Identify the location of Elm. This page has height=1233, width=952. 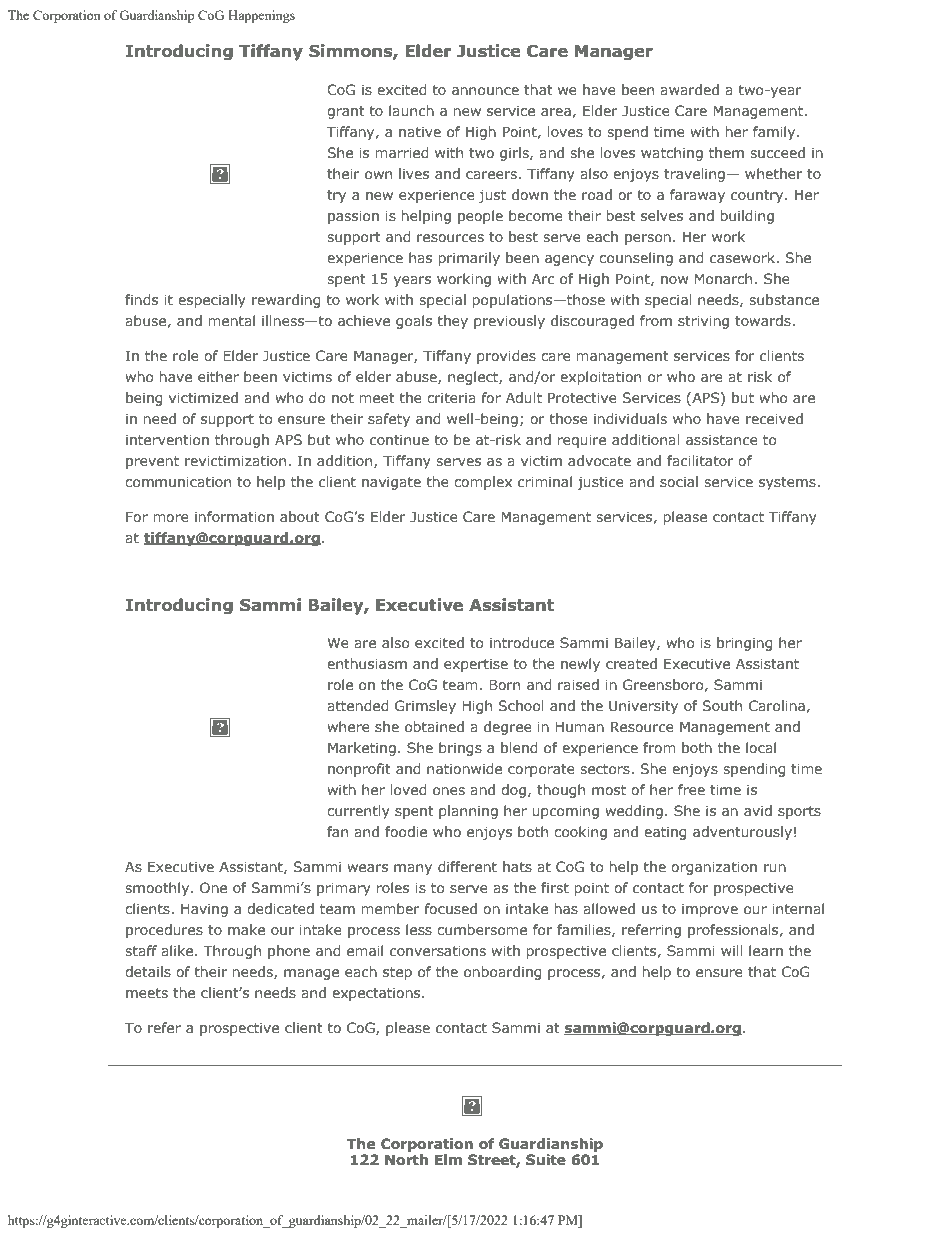
(448, 1159).
